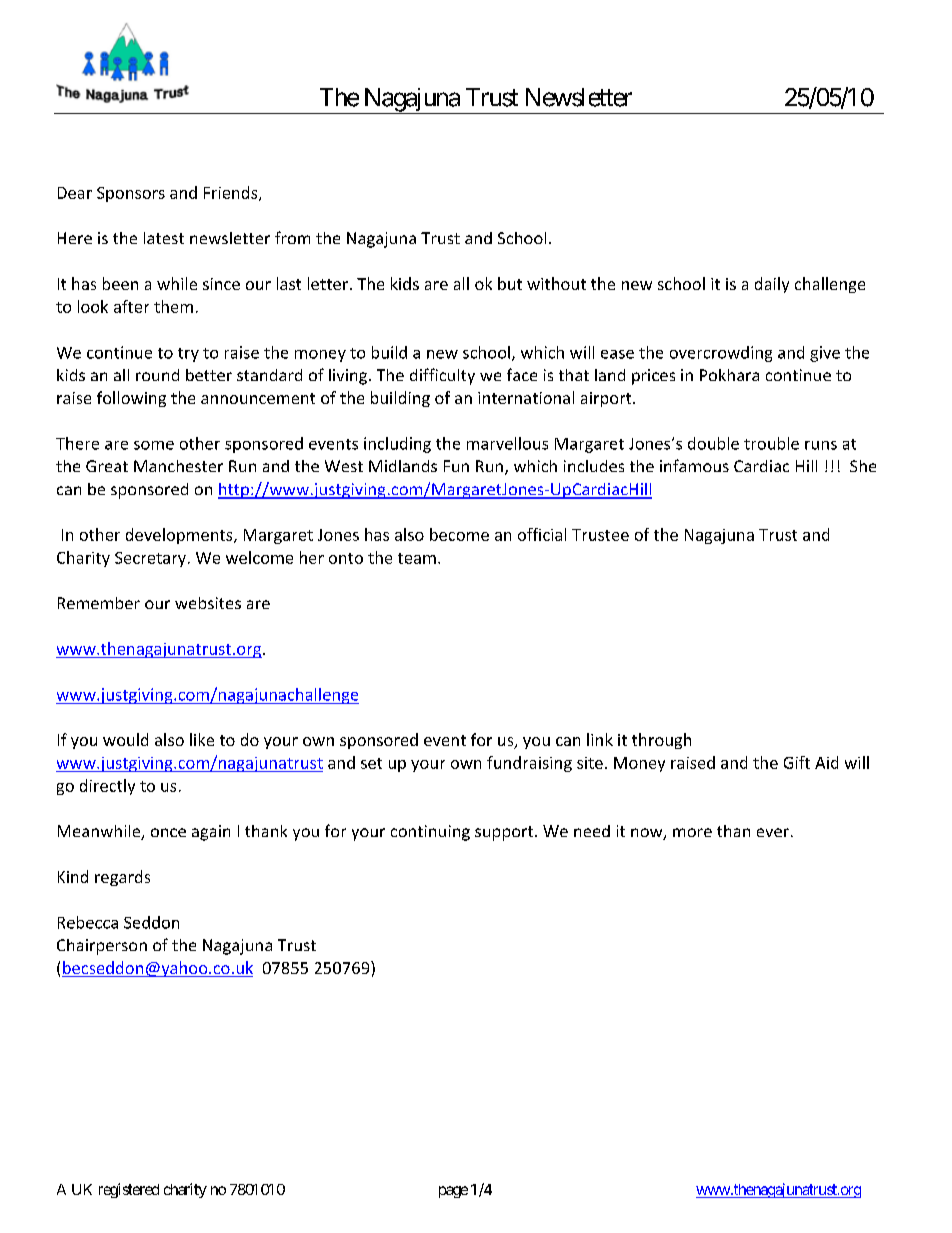 This document has height=1233, width=952. I want to click on page, so click(453, 1192).
